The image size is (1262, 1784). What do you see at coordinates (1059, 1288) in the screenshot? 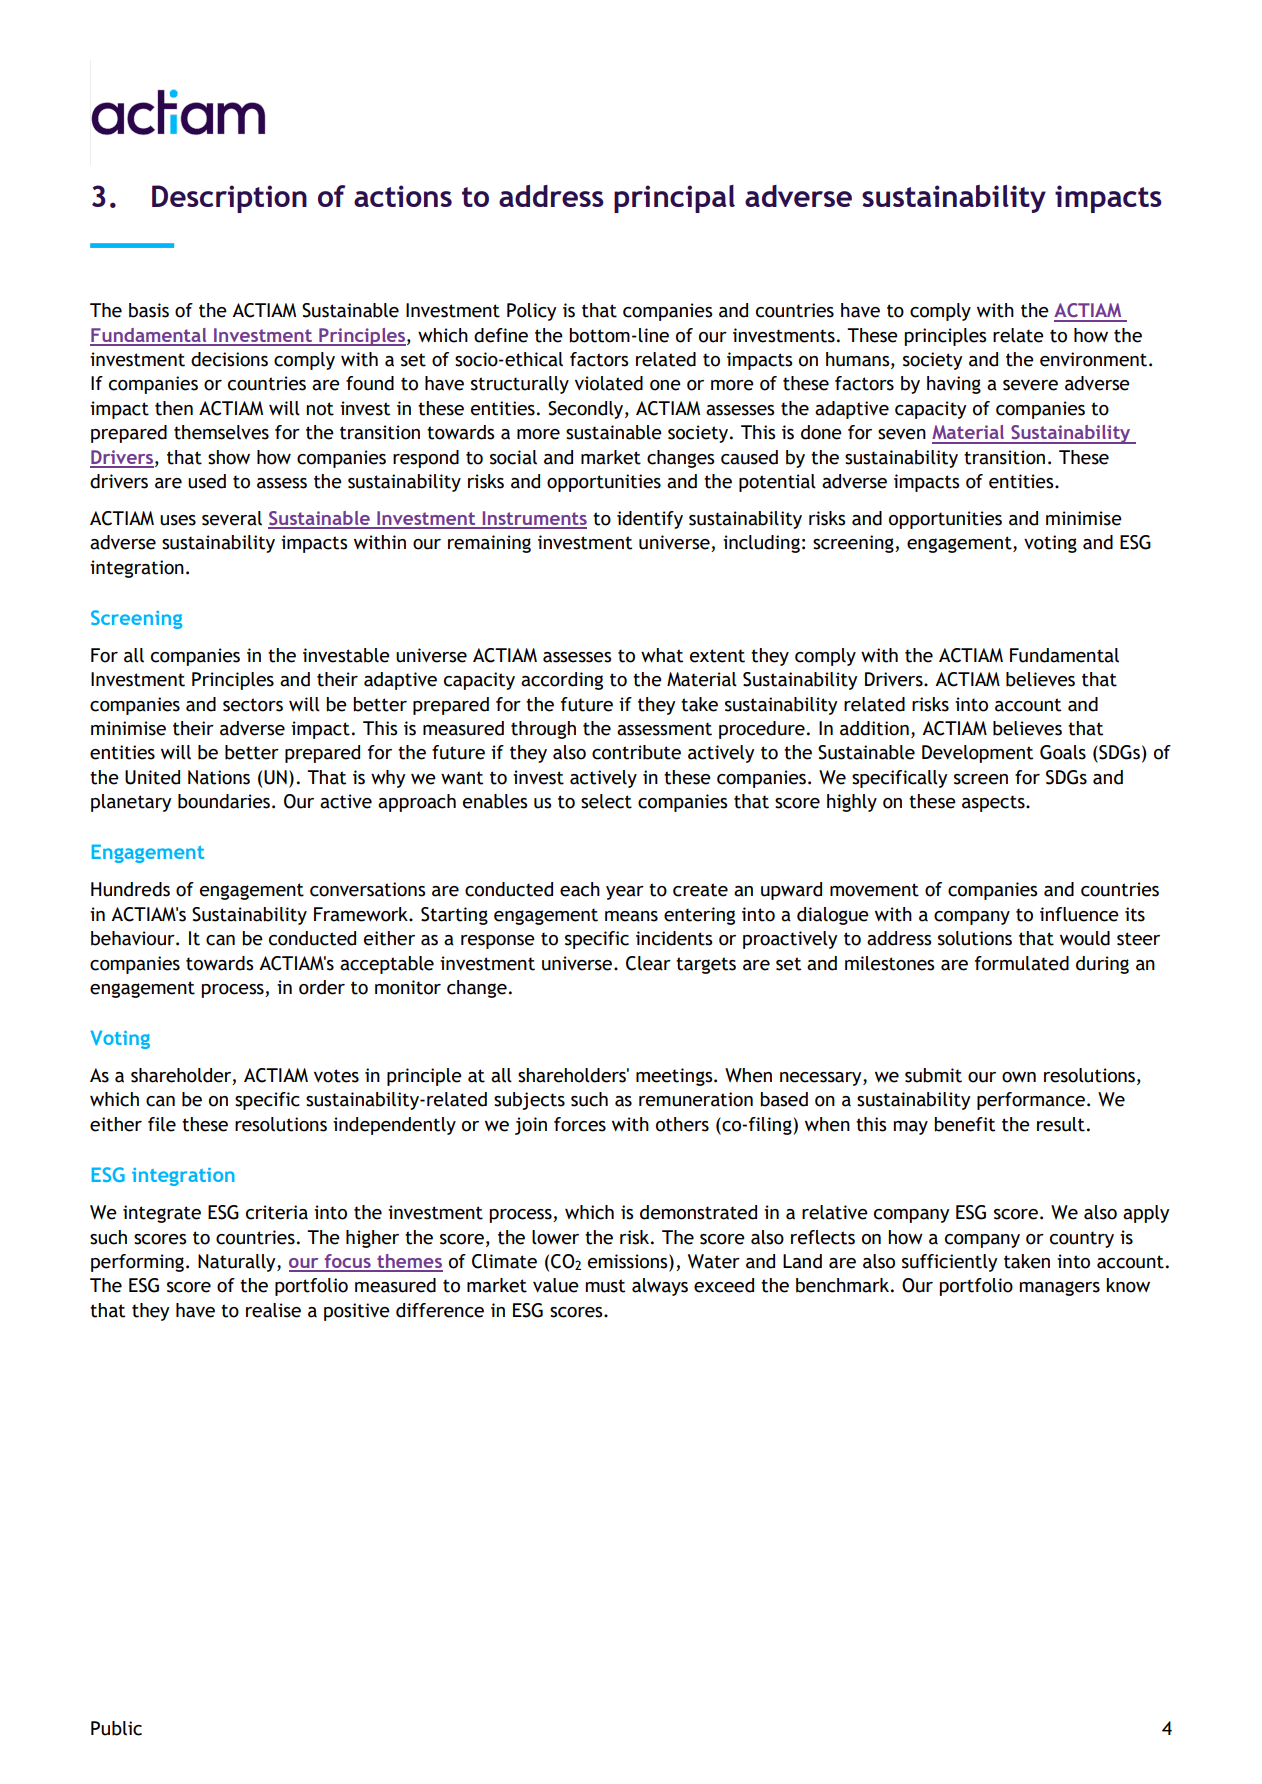
I see `managers` at bounding box center [1059, 1288].
